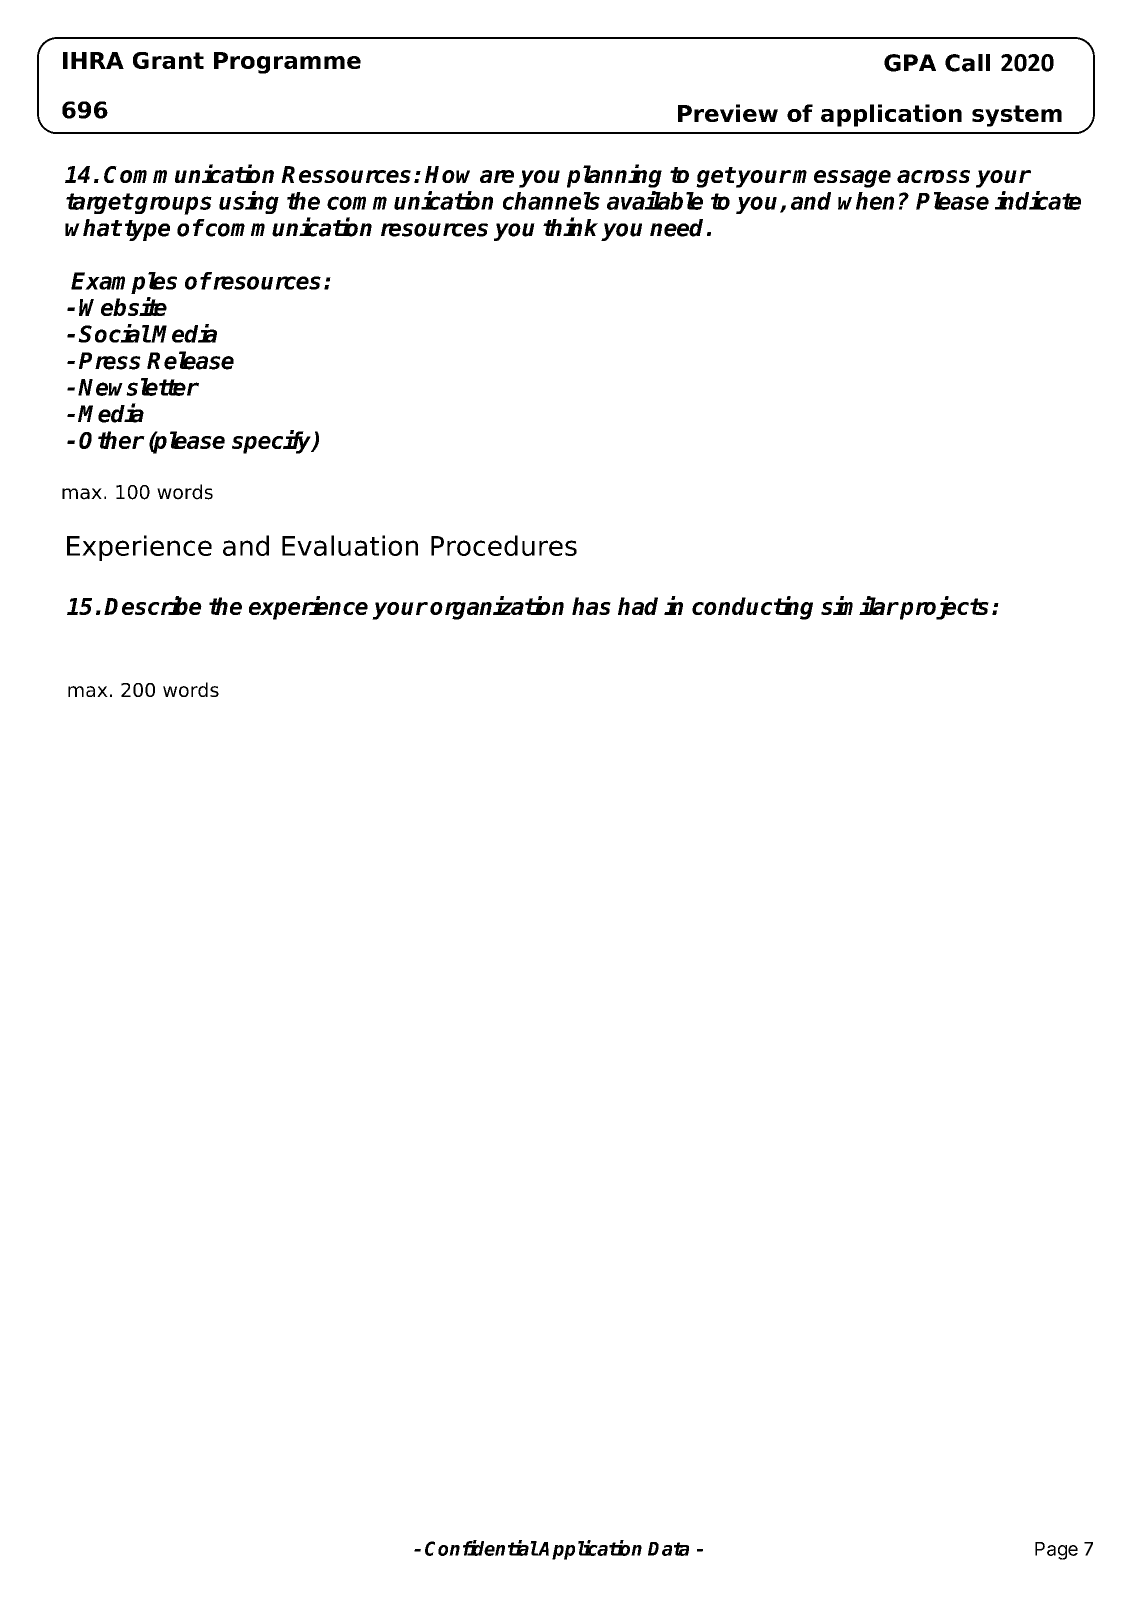  Describe the element at coordinates (967, 63) in the screenshot. I see `Call` at that location.
